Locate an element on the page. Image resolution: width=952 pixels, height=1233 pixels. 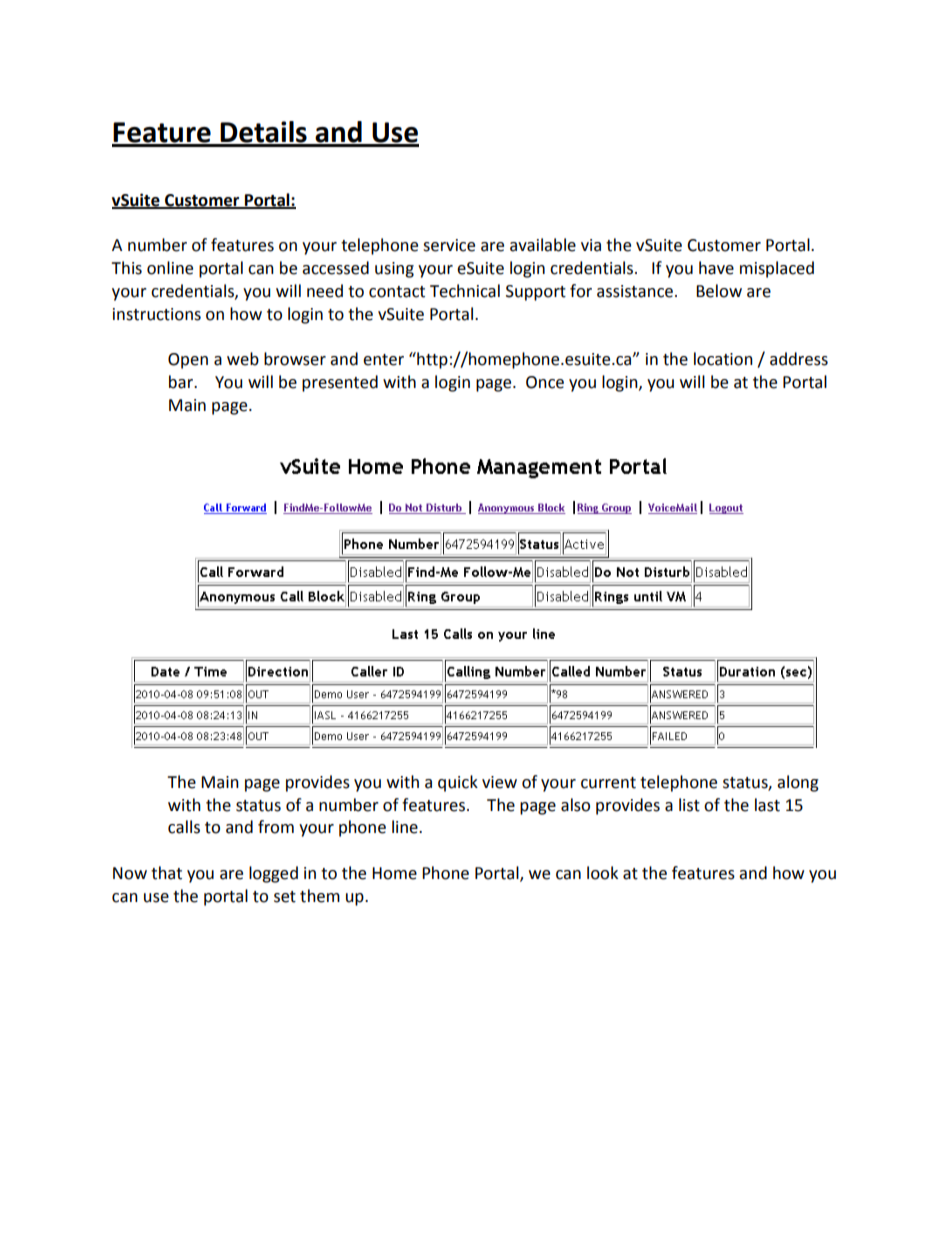
This is located at coordinates (126, 268).
